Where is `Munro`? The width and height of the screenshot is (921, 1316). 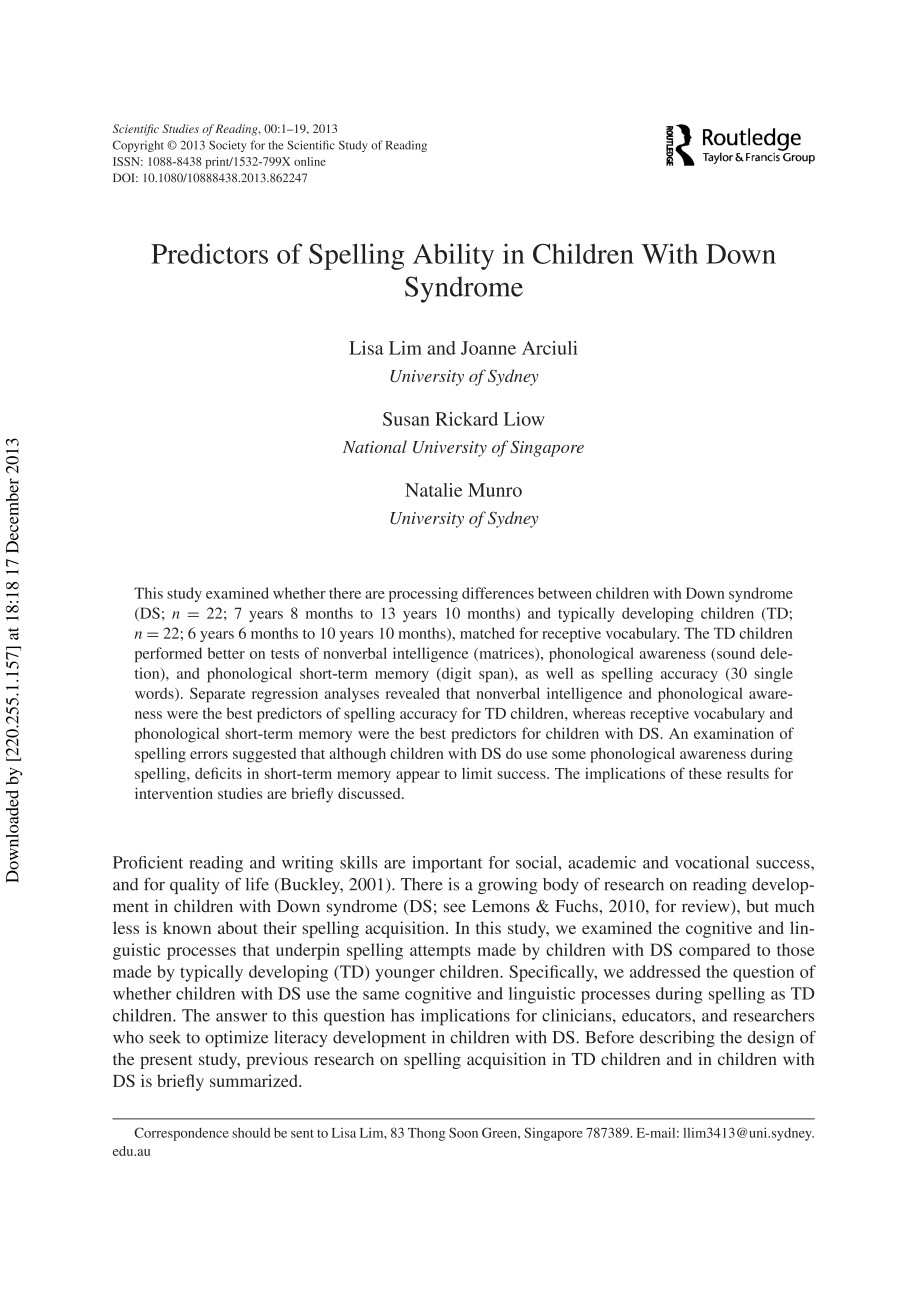 Munro is located at coordinates (495, 490).
